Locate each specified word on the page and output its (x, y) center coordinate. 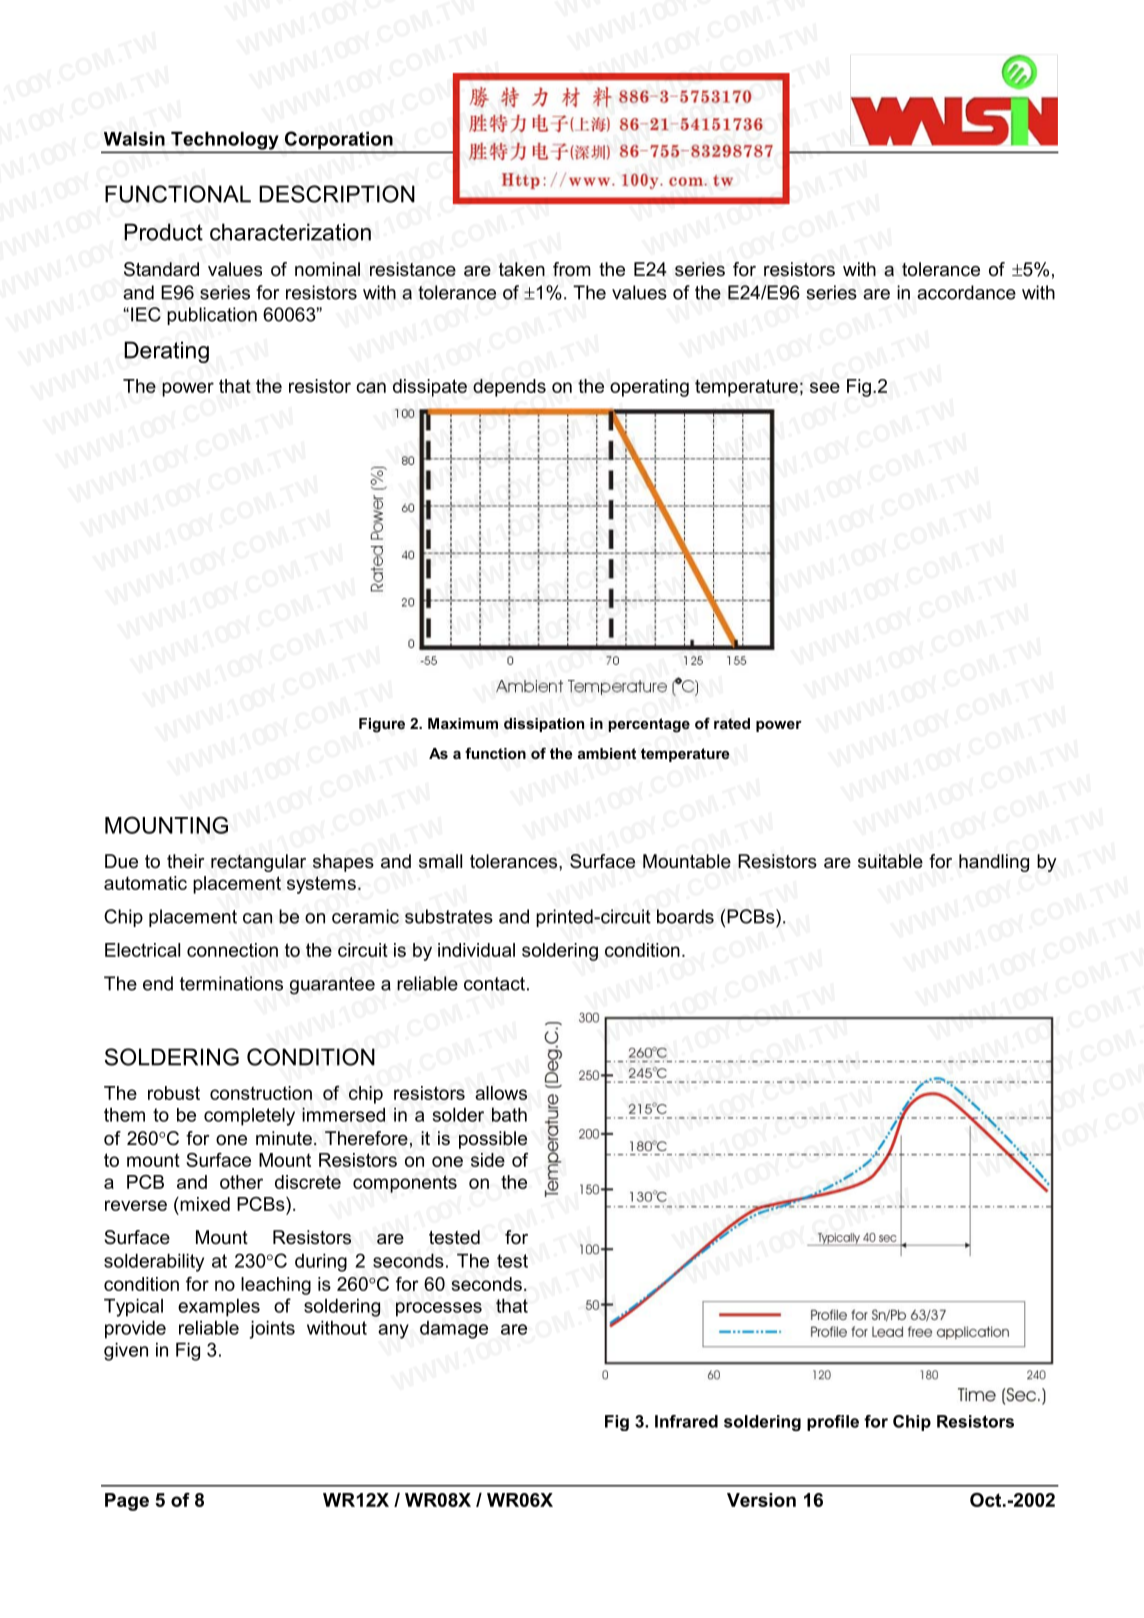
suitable (890, 861)
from (572, 269)
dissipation (544, 725)
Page (127, 1502)
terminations (231, 983)
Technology (225, 142)
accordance (966, 292)
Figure (382, 725)
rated (732, 723)
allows (501, 1093)
